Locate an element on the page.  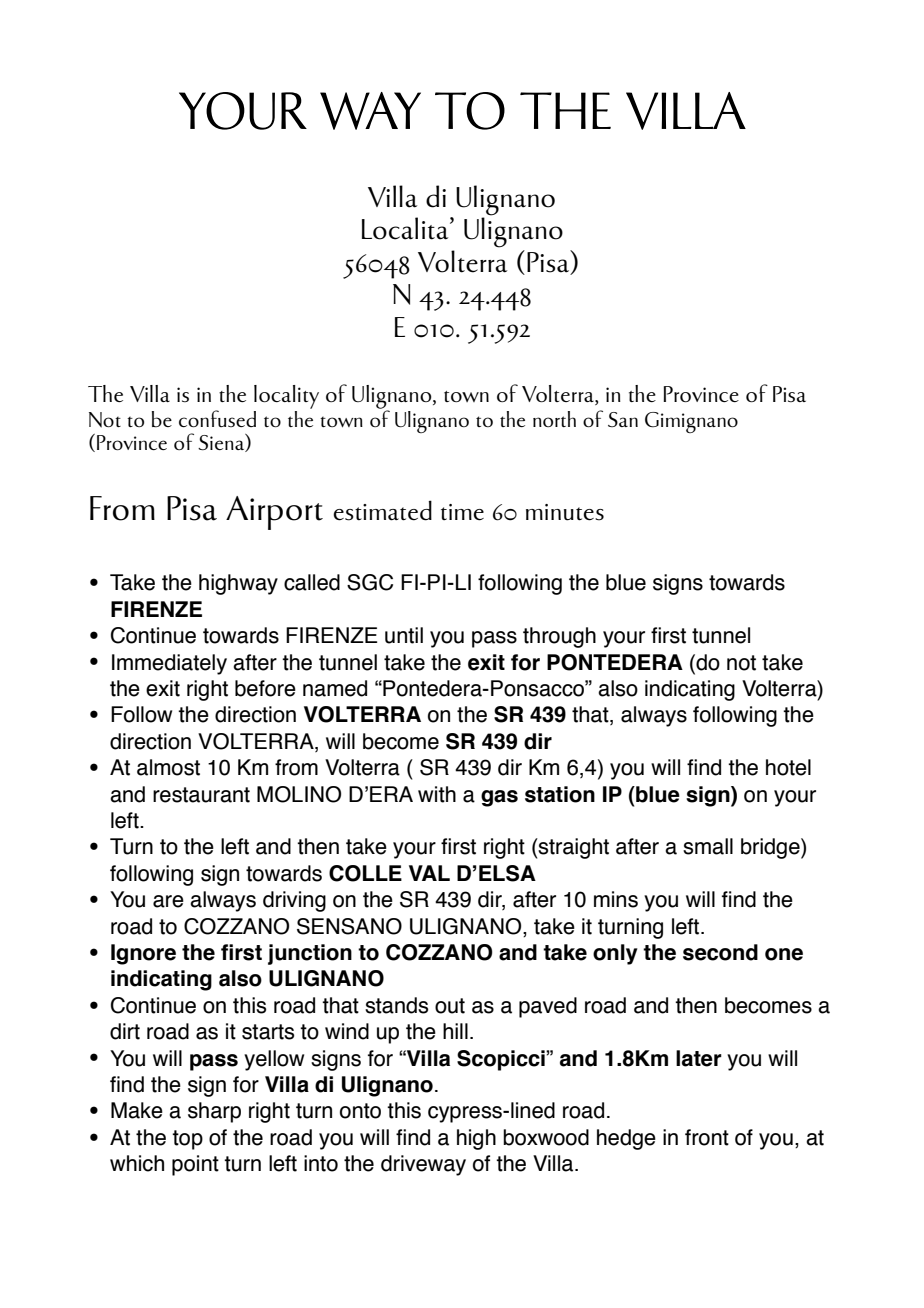
north is located at coordinates (554, 419).
